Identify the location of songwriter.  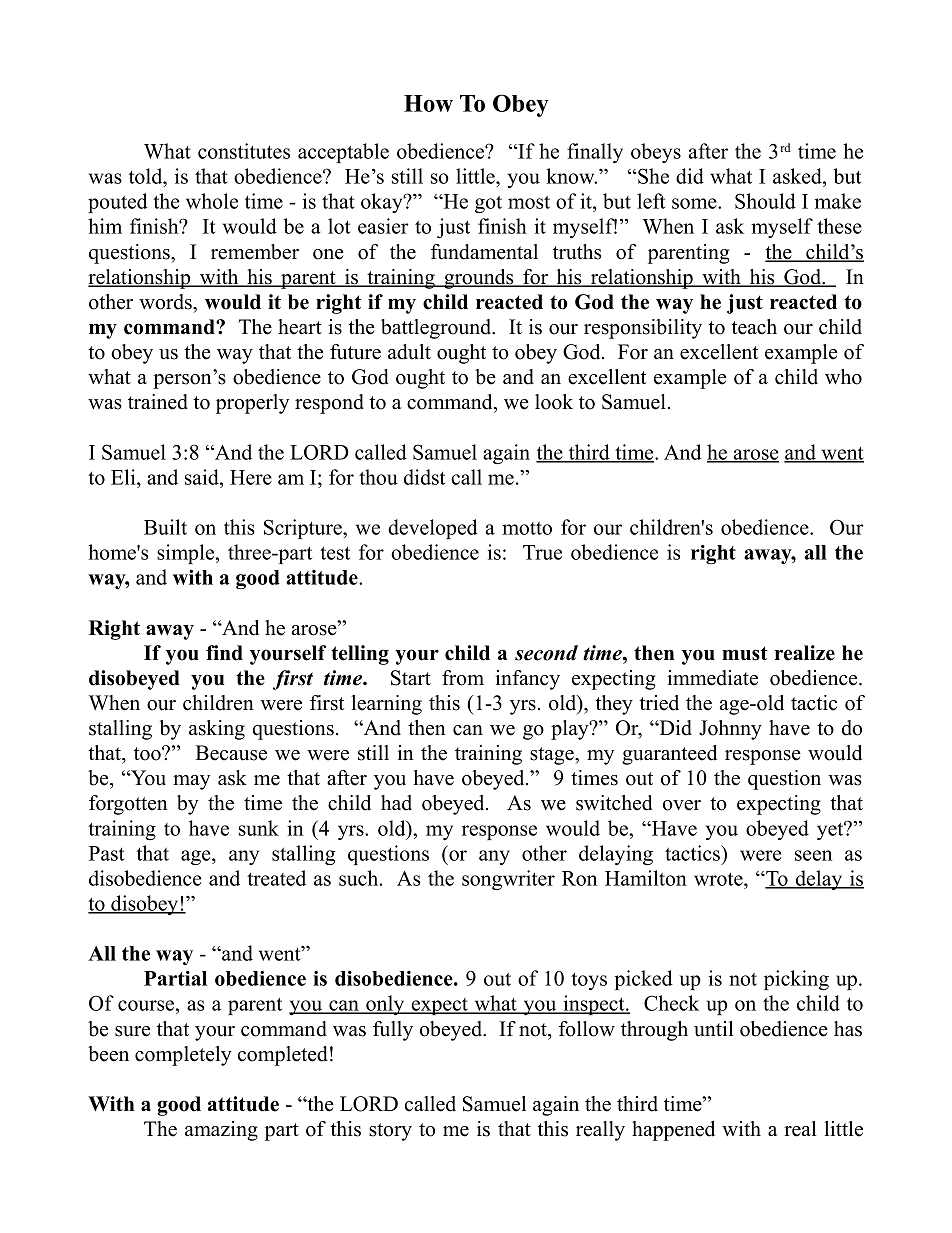
(508, 880).
